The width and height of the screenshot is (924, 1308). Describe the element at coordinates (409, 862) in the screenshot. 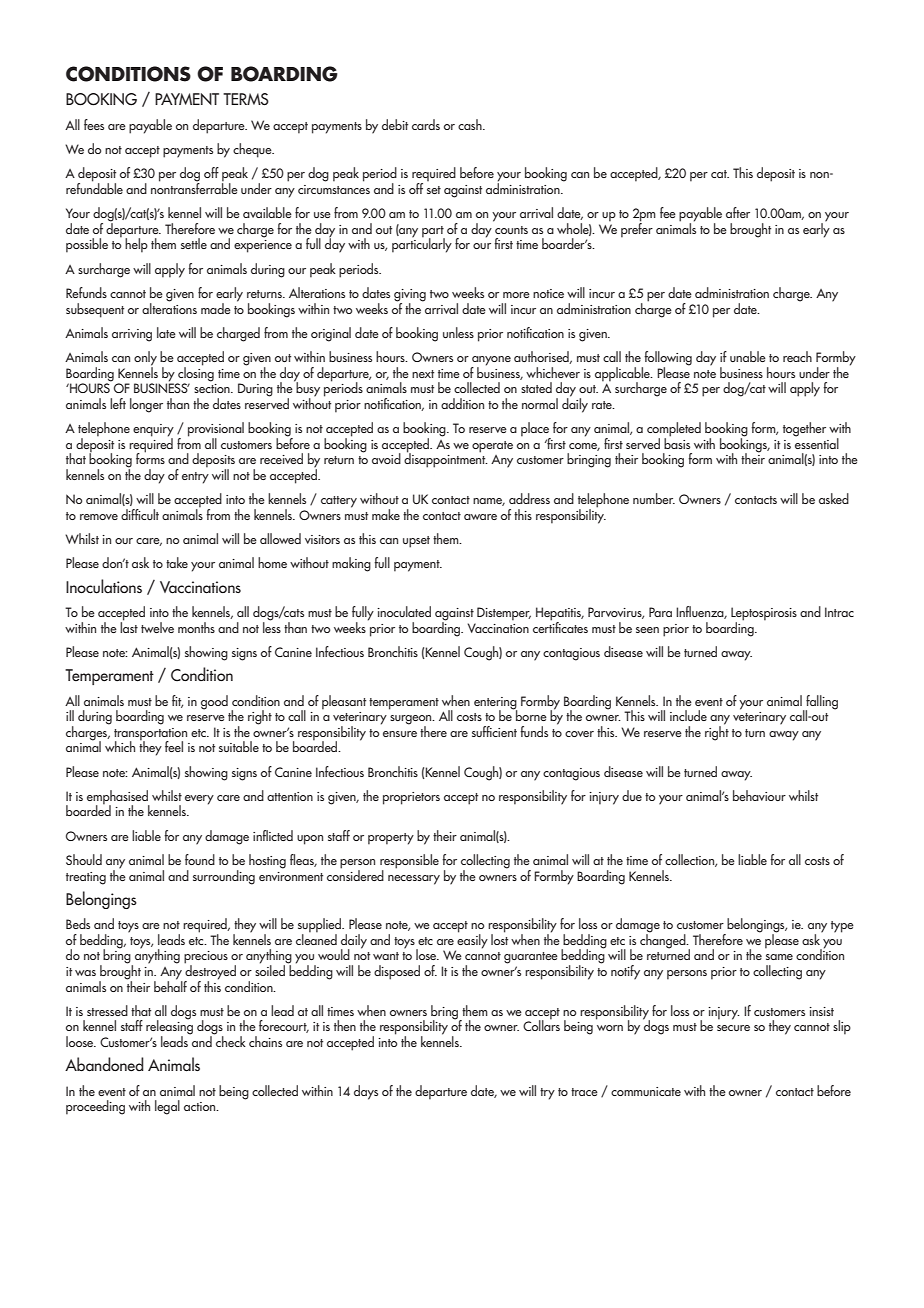

I see `responsible` at that location.
